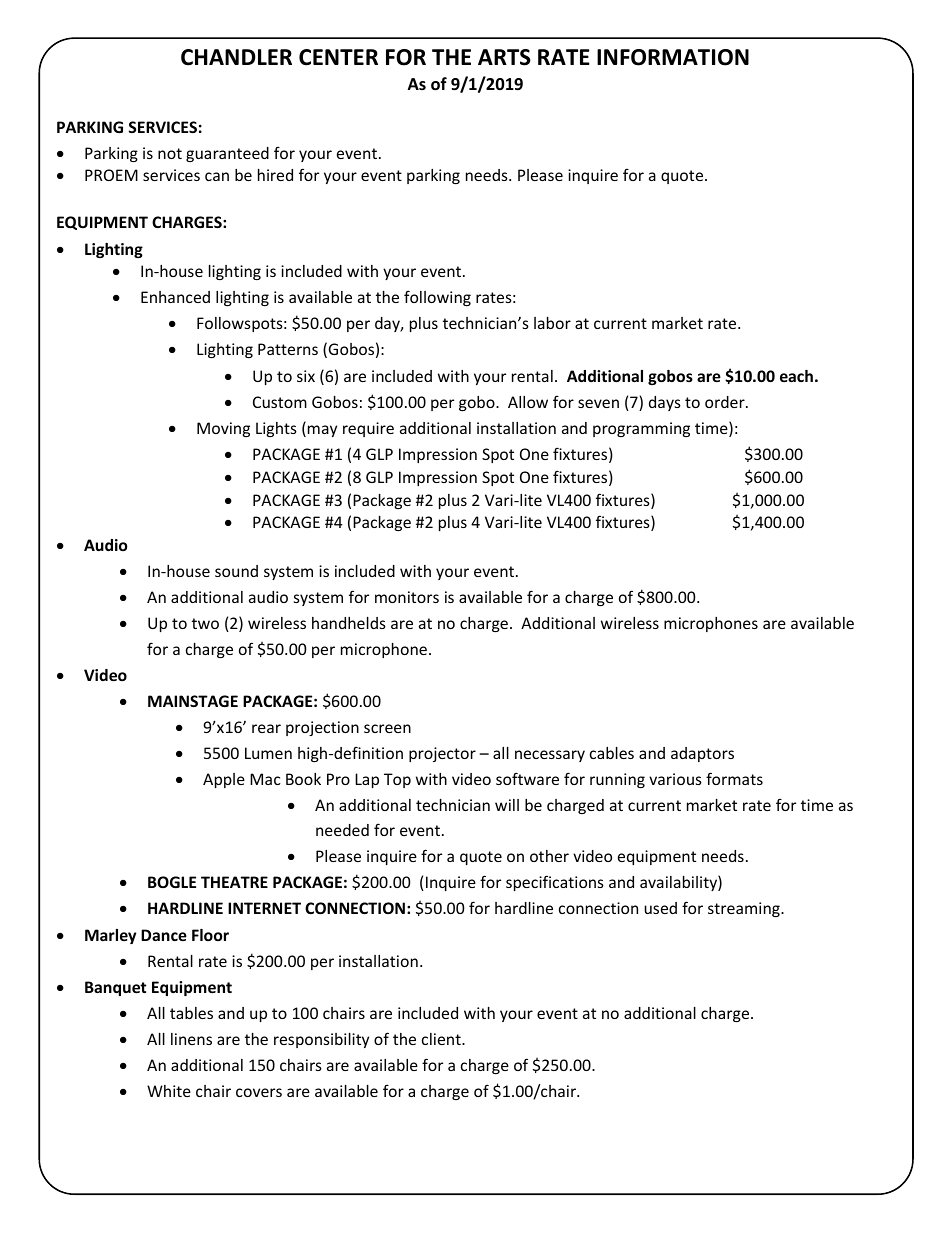 This screenshot has height=1233, width=952. I want to click on sound, so click(236, 571).
